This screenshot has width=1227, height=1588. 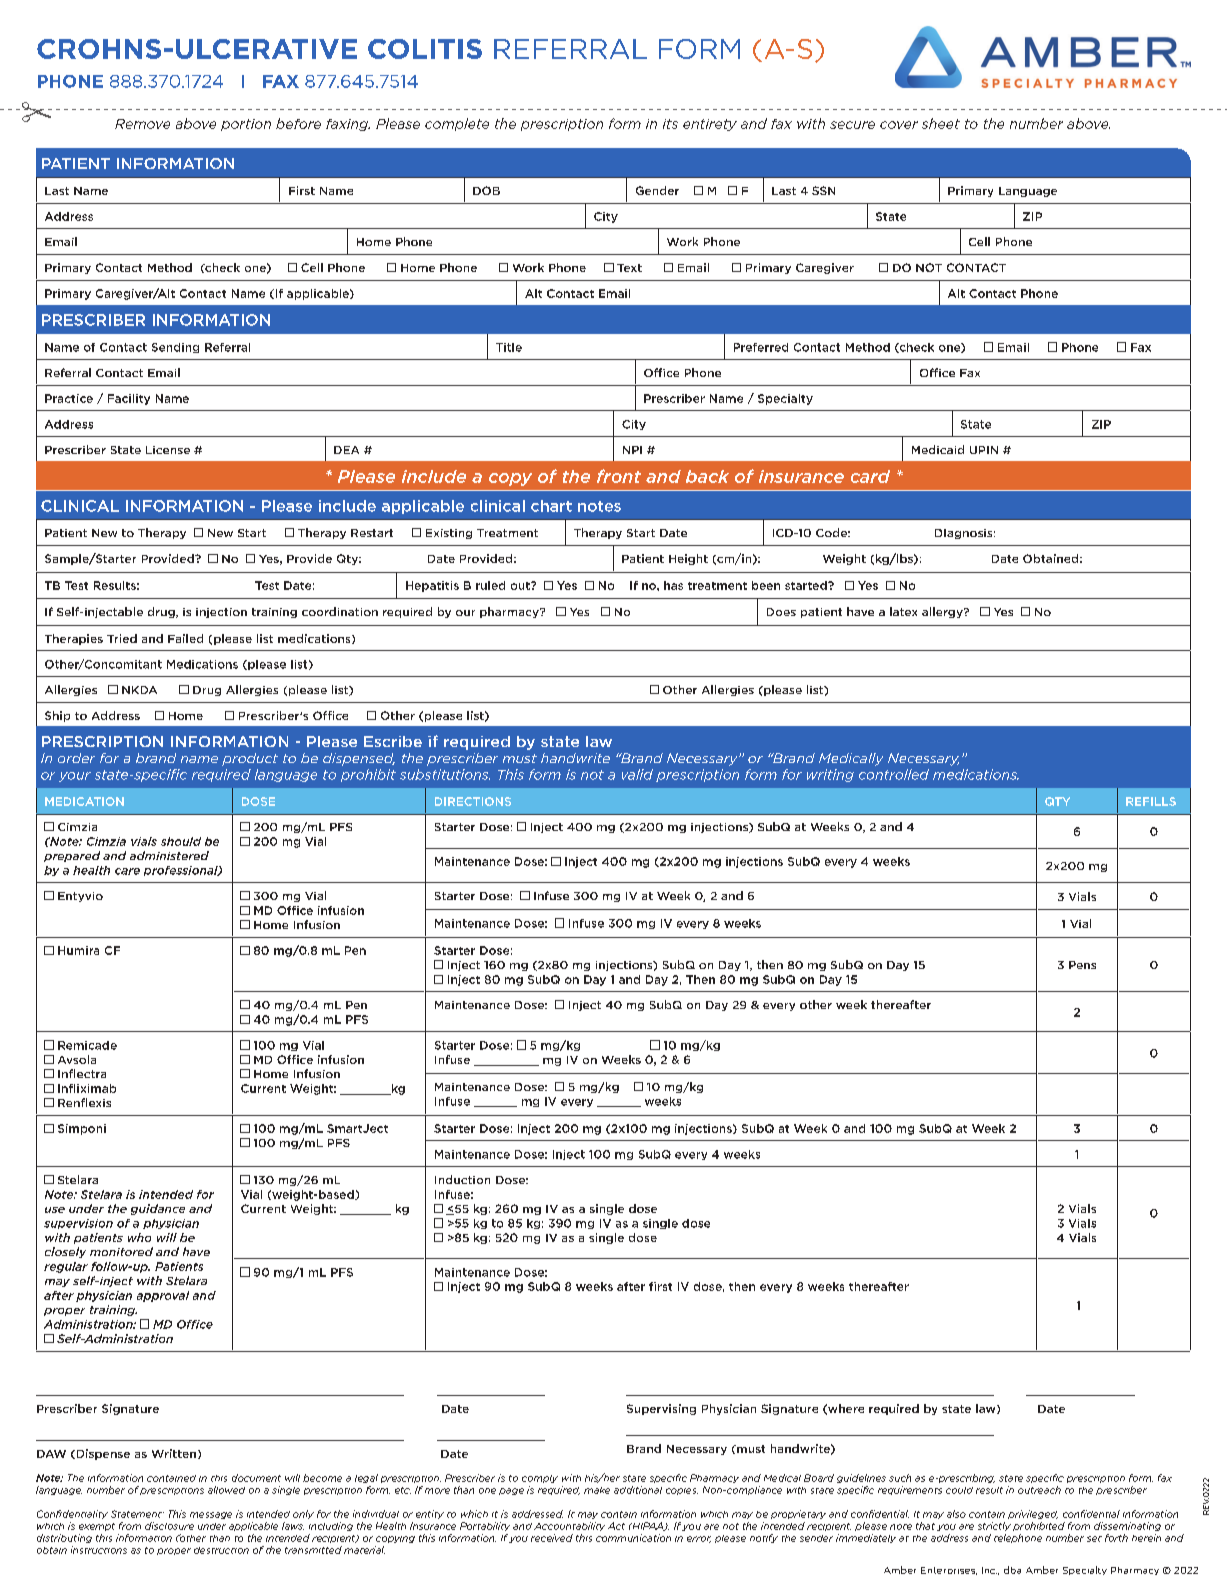 I want to click on privileged, so click(x=1033, y=1514).
